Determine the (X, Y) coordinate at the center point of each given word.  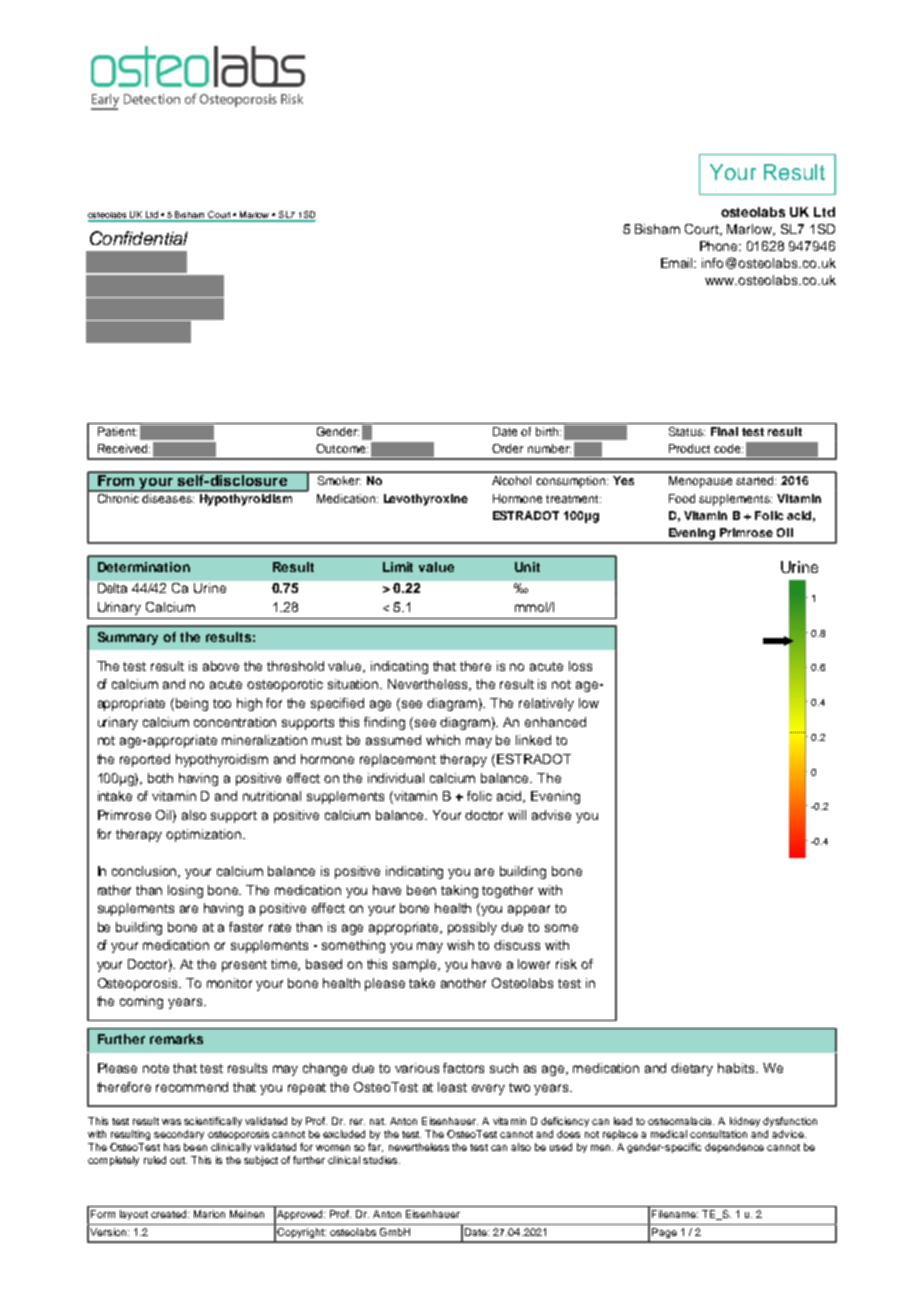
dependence (734, 1148)
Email (678, 263)
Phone (720, 246)
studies (381, 1160)
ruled (155, 1160)
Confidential (139, 238)
